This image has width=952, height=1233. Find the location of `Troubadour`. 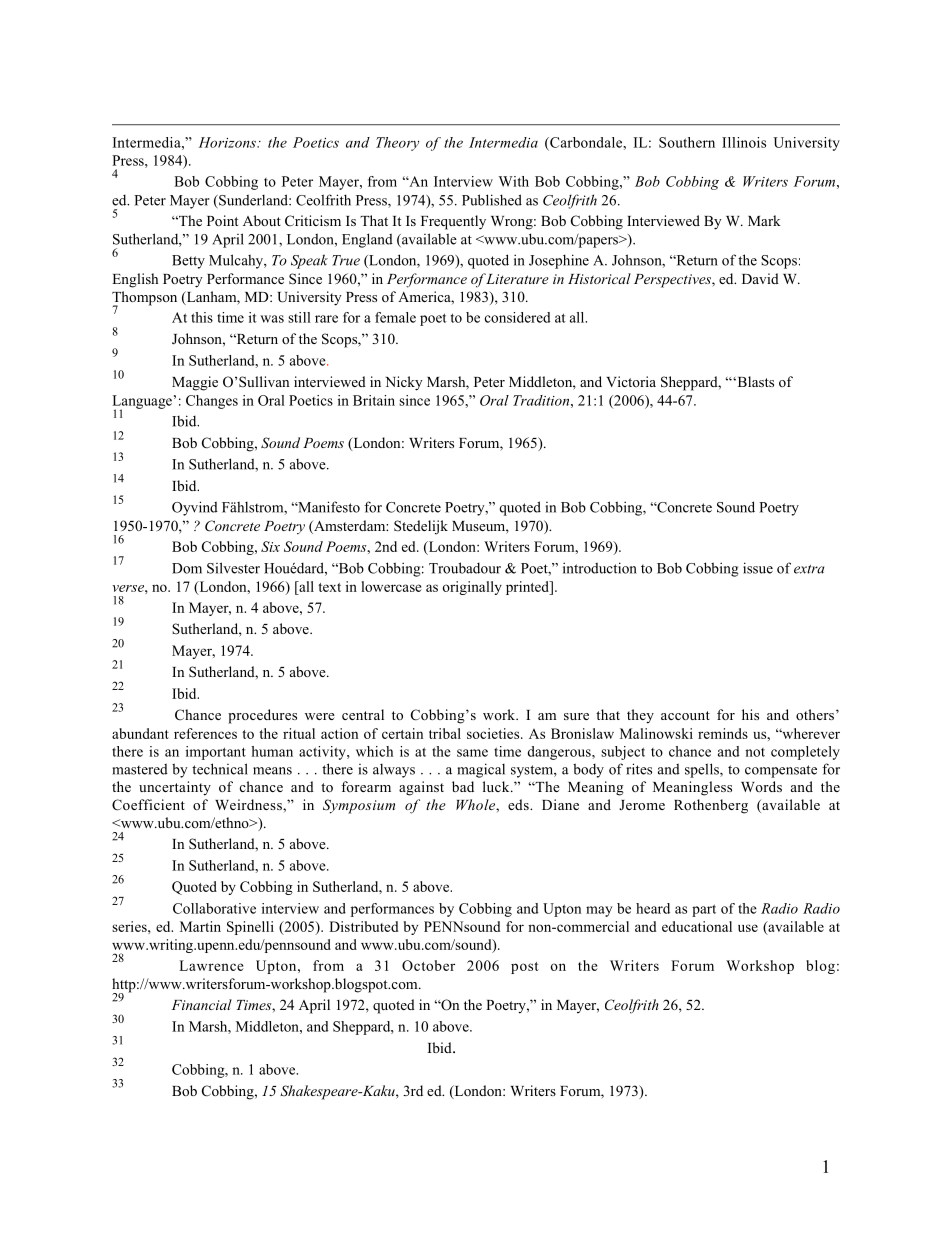

Troubadour is located at coordinates (465, 568).
